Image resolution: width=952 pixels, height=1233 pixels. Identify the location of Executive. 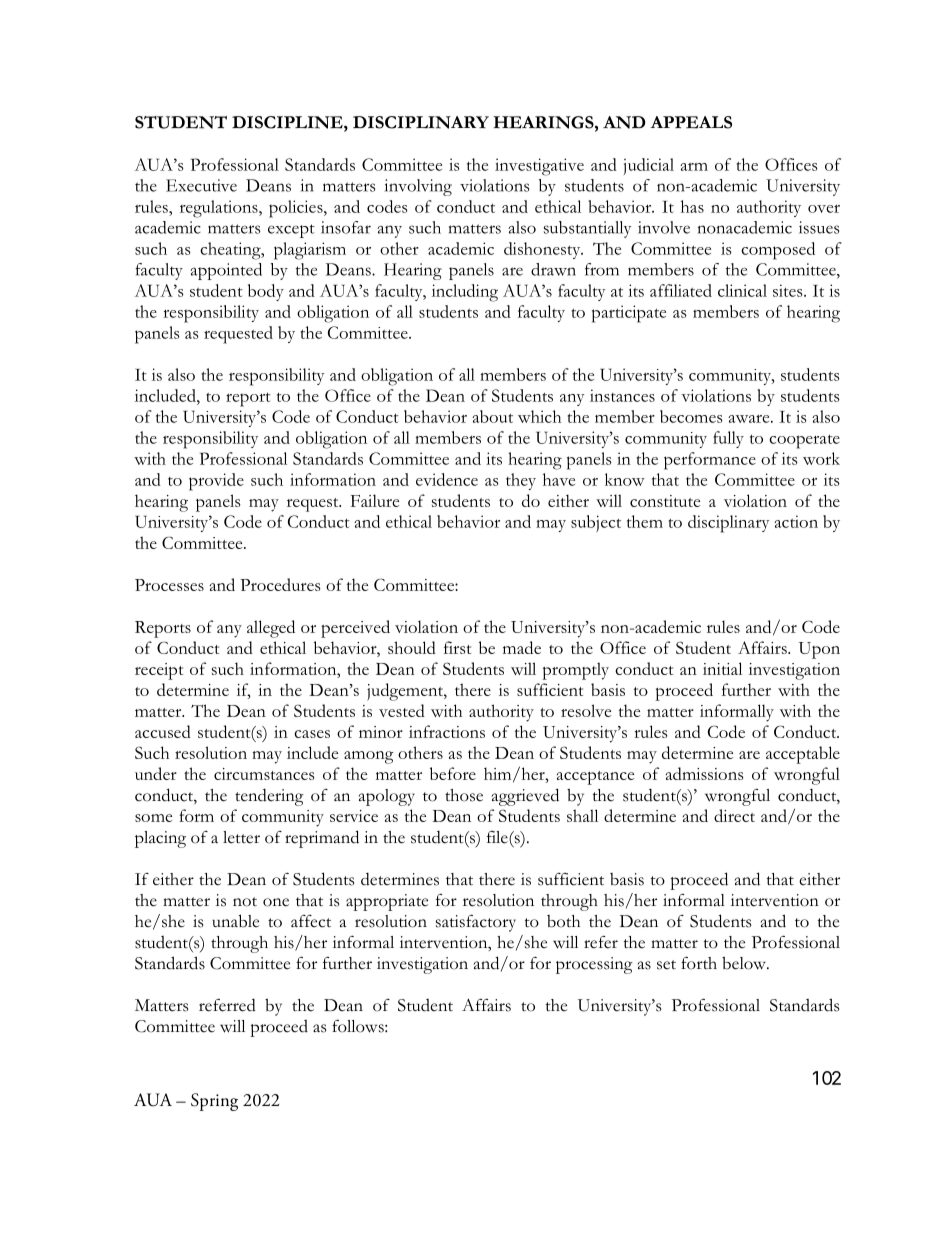
(201, 185).
